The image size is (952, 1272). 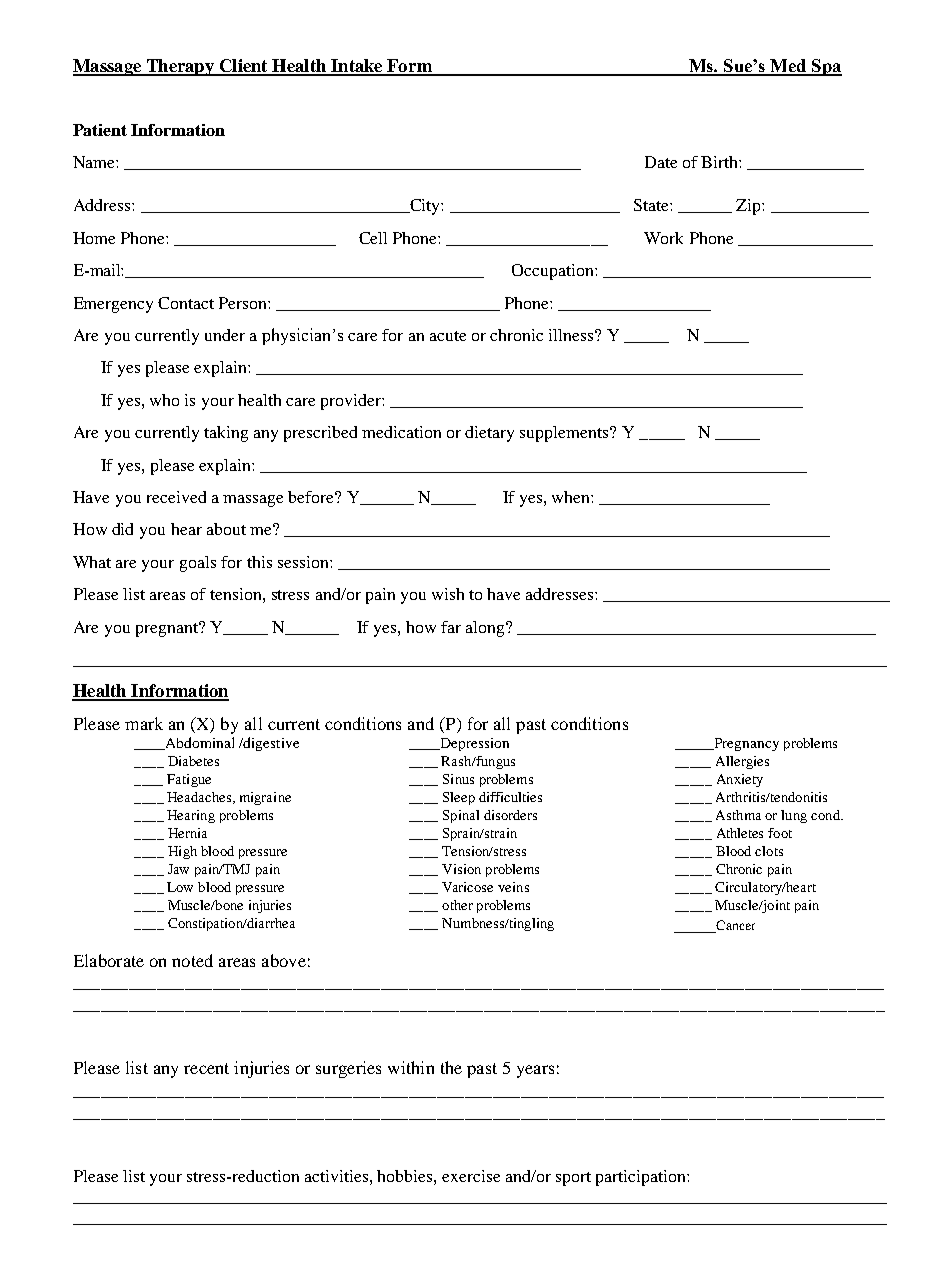 I want to click on other, so click(x=457, y=905).
